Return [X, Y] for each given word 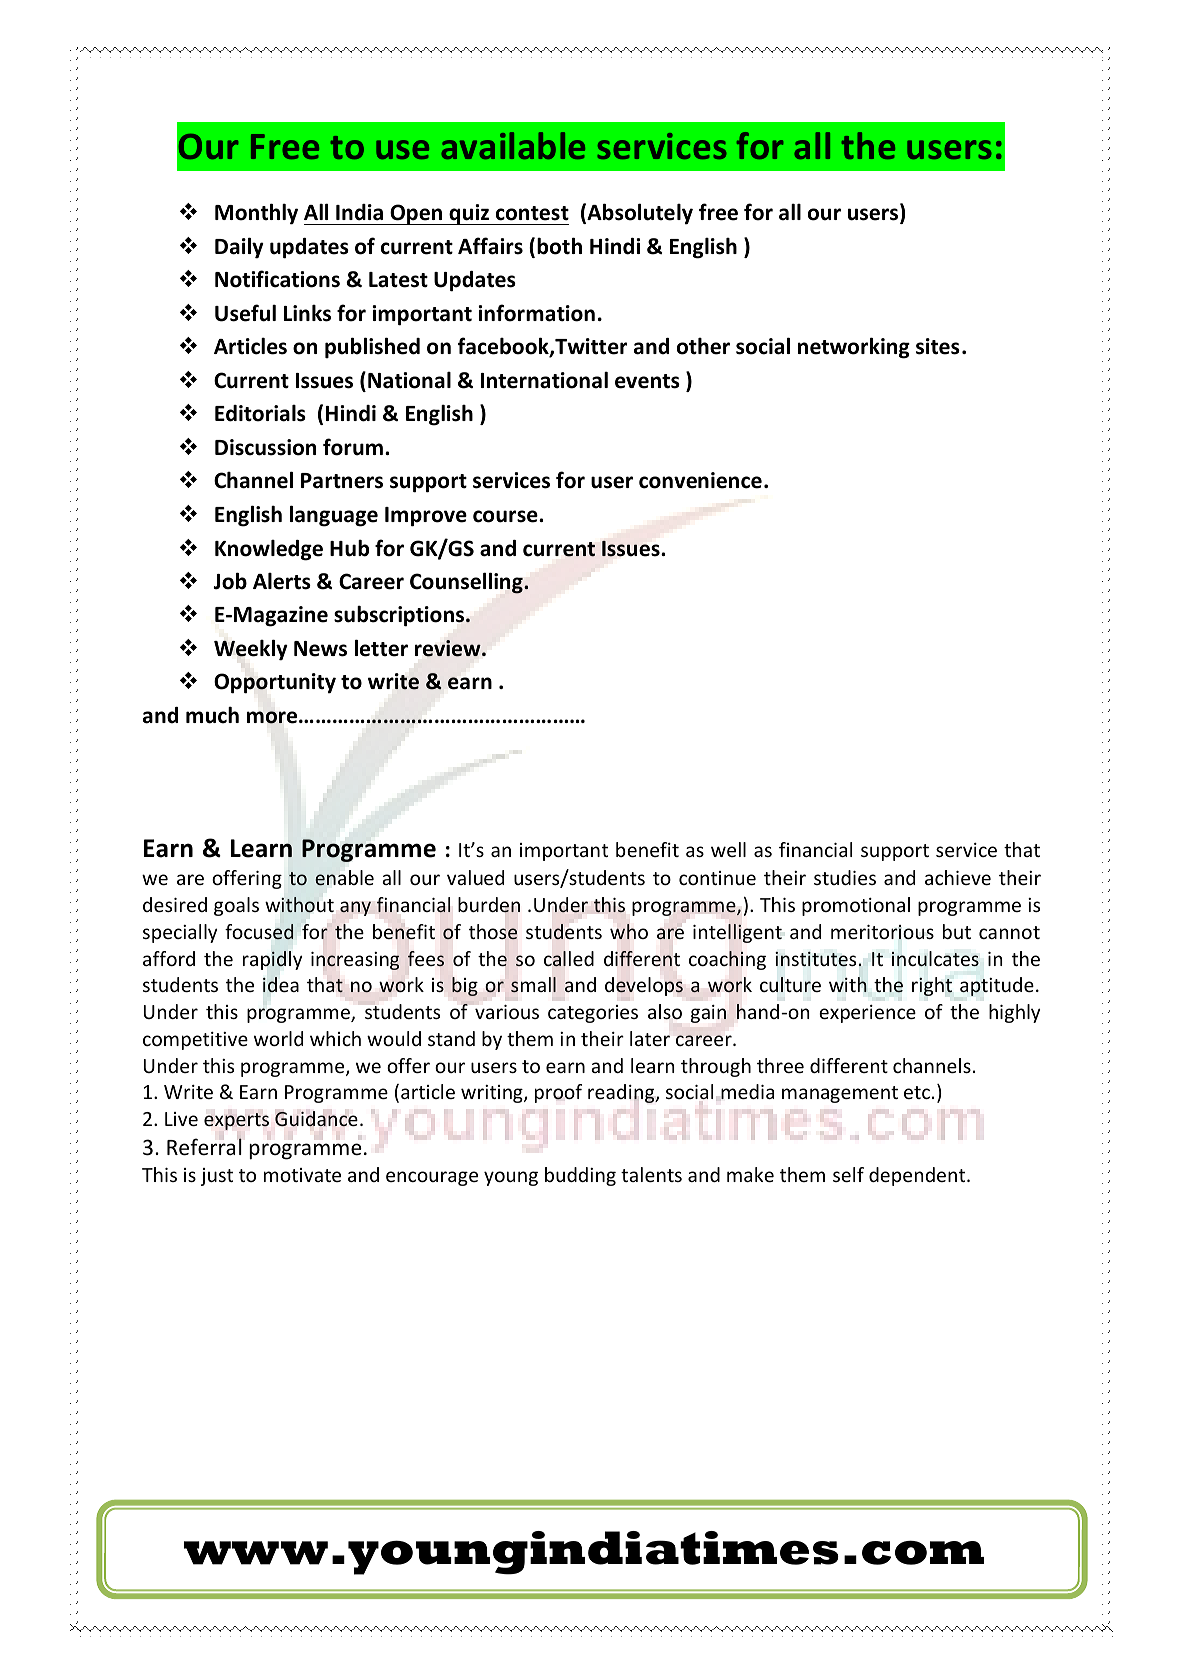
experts [236, 1121]
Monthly [256, 214]
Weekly [251, 650]
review [449, 648]
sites [938, 346]
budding [580, 1176]
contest [532, 213]
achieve [958, 877]
